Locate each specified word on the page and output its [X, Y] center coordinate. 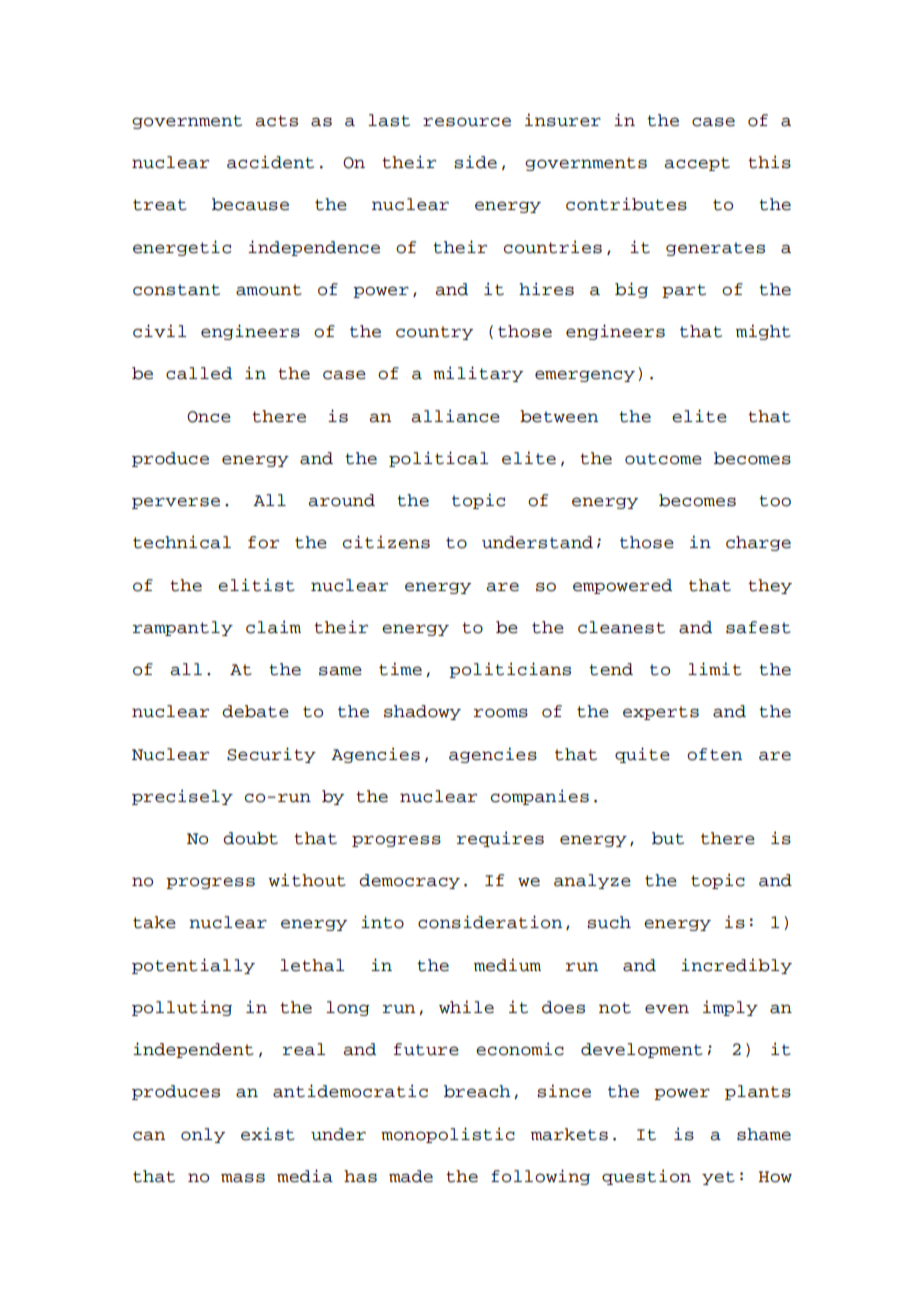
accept [697, 164]
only [203, 1135]
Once [209, 417]
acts [276, 121]
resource [467, 122]
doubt [250, 838]
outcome [663, 459]
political [438, 459]
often [714, 754]
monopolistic [448, 1135]
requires [500, 839]
